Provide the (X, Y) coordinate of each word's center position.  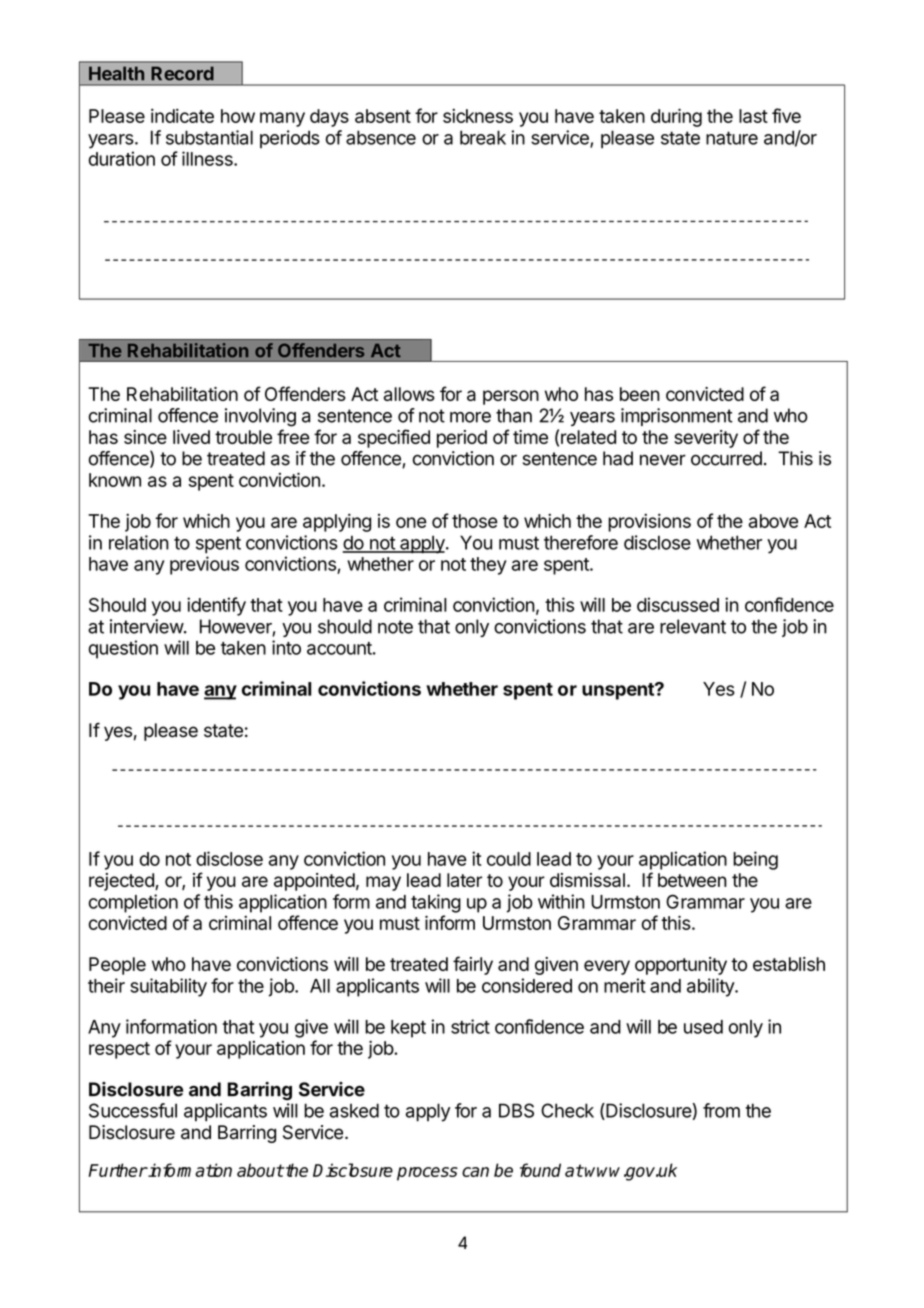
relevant (693, 626)
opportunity (681, 966)
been (640, 394)
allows (409, 394)
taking (436, 903)
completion (133, 903)
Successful (133, 1110)
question (123, 649)
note (395, 627)
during (676, 117)
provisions (649, 522)
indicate (182, 115)
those (475, 521)
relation (139, 542)
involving (260, 417)
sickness (478, 115)
